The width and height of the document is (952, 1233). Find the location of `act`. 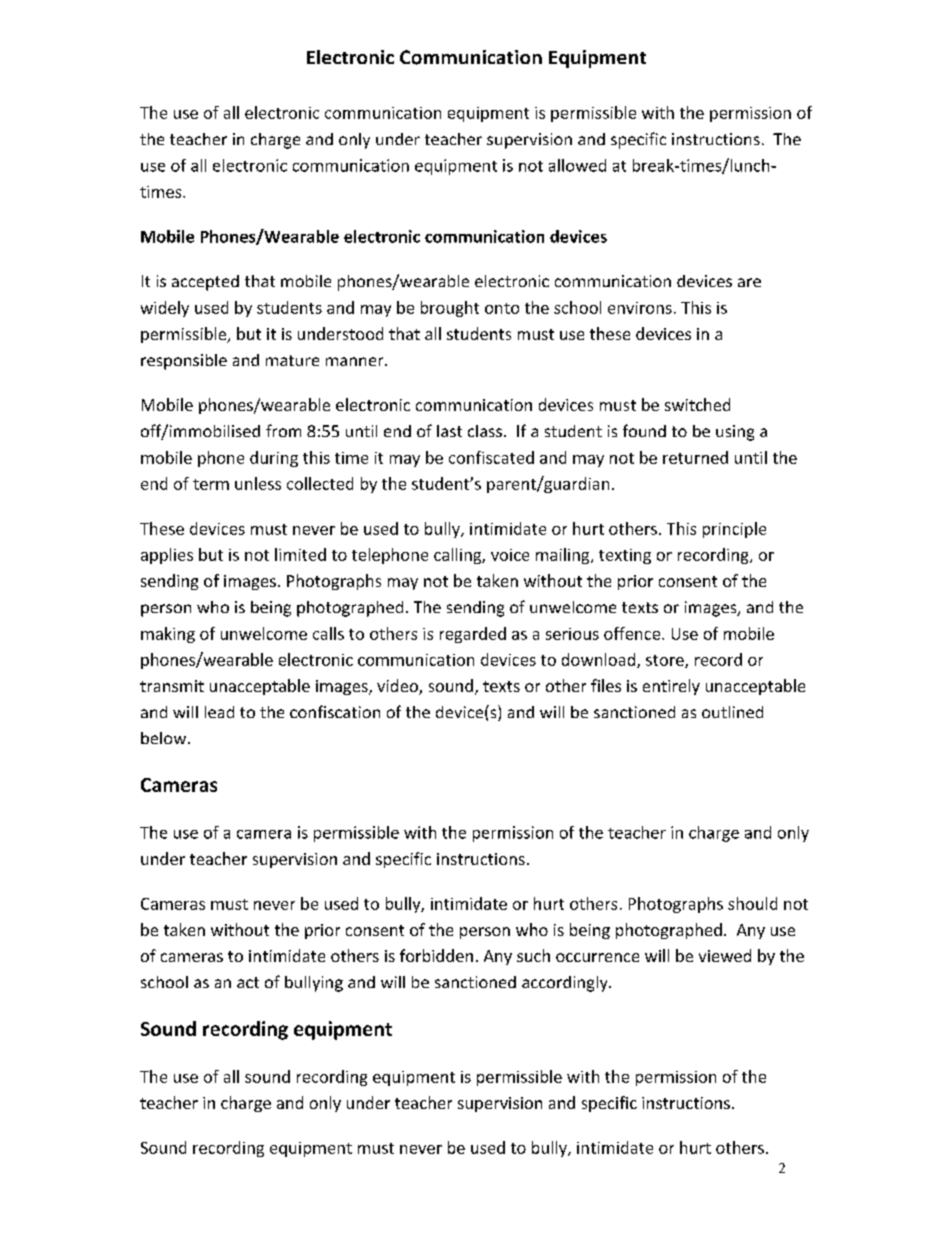

act is located at coordinates (248, 982).
